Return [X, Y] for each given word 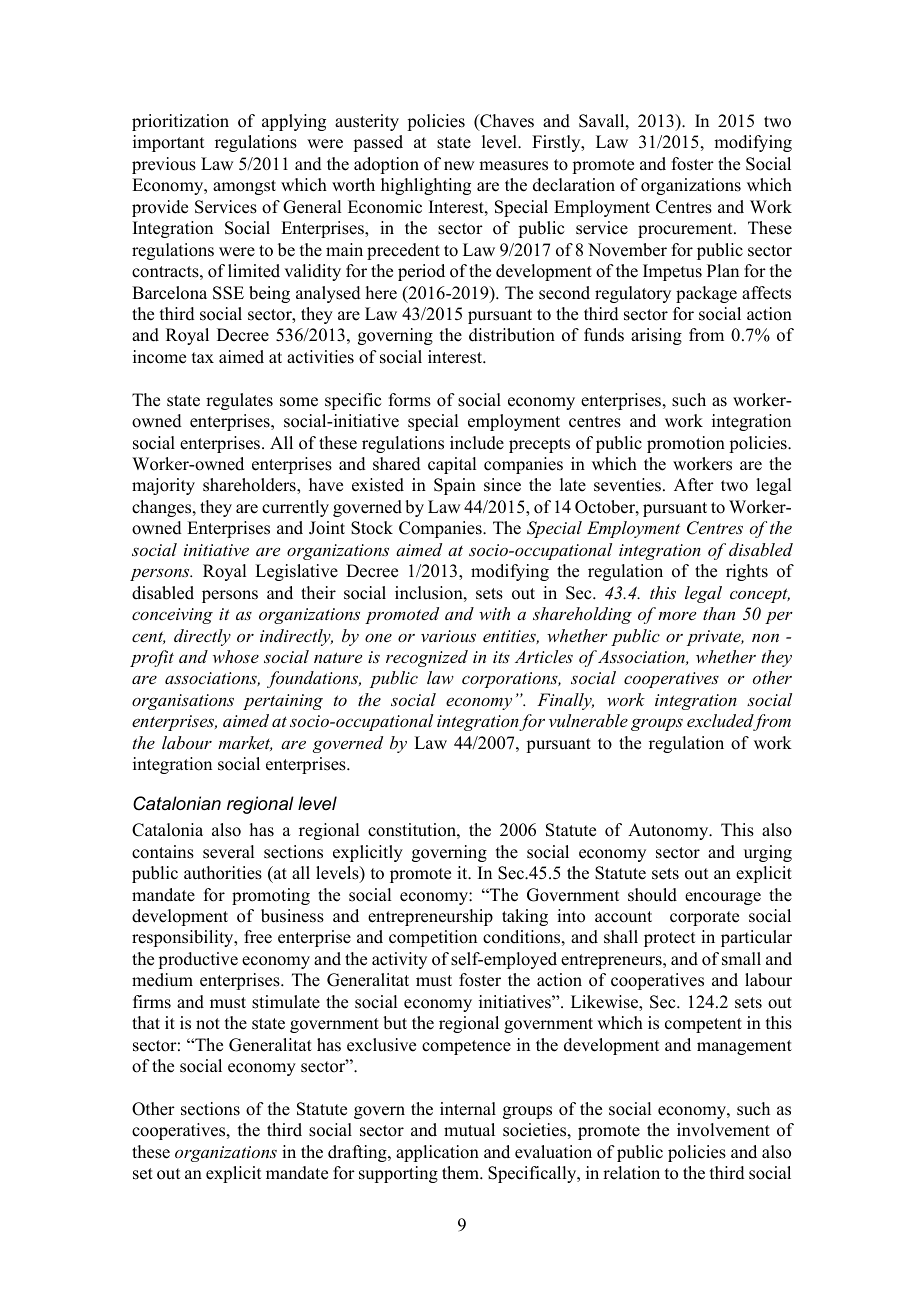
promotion [686, 444]
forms [410, 400]
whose [236, 656]
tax [203, 357]
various [448, 636]
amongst [244, 187]
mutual [469, 1130]
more [677, 615]
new [459, 166]
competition [433, 938]
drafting [358, 1153]
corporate [704, 918]
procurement [686, 230]
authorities [223, 873]
